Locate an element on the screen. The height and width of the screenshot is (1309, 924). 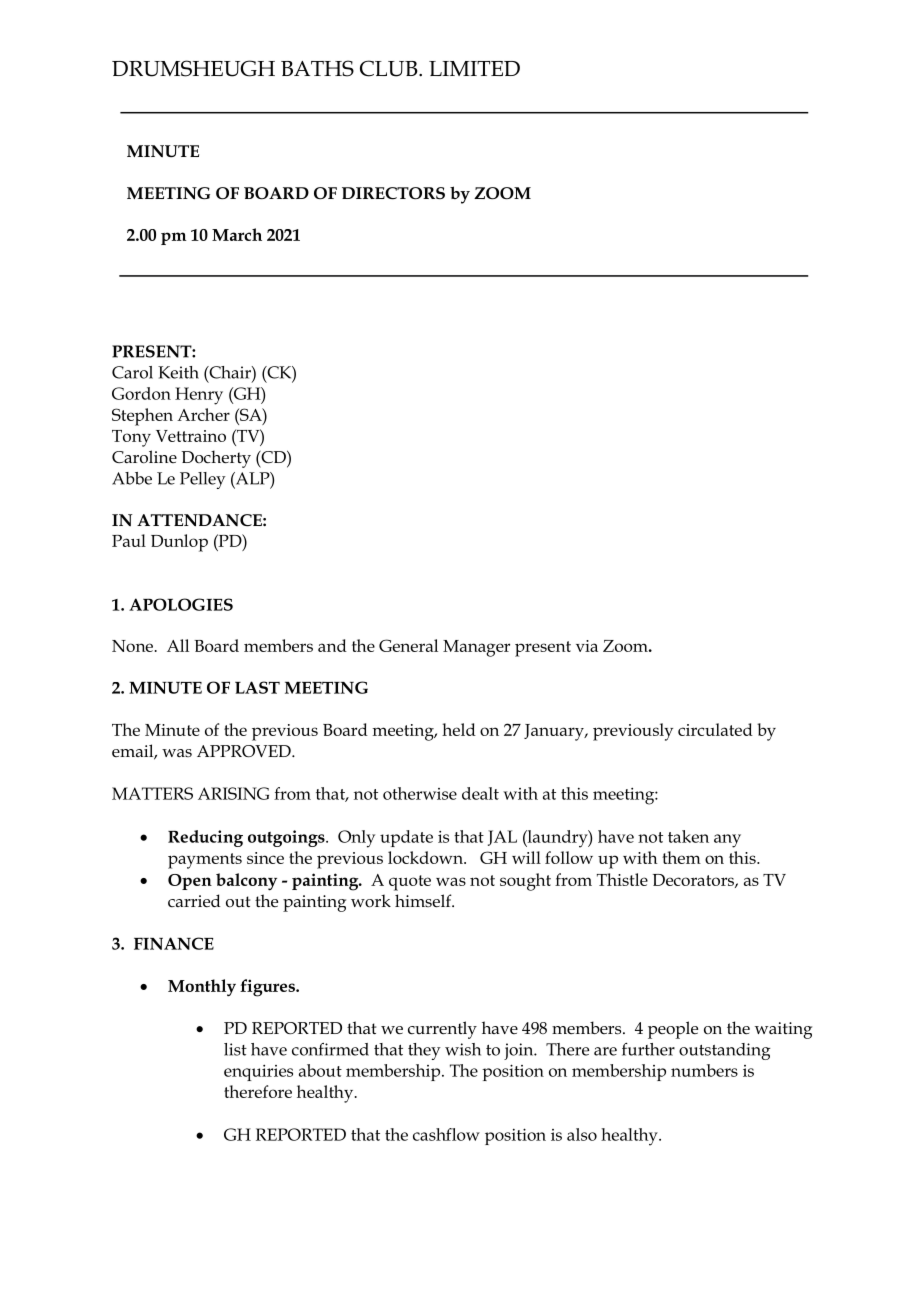
cashflow is located at coordinates (446, 1134).
